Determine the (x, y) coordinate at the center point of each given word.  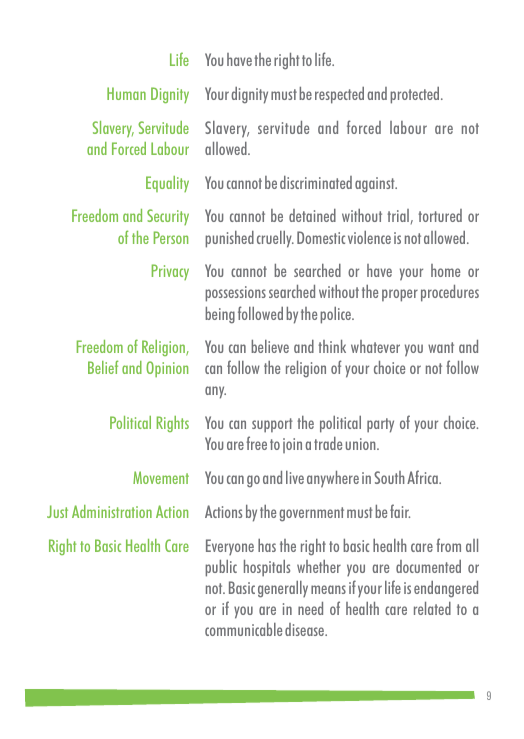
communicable (243, 629)
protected (416, 95)
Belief (103, 367)
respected (339, 95)
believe (270, 346)
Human (126, 93)
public (221, 568)
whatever (375, 346)
